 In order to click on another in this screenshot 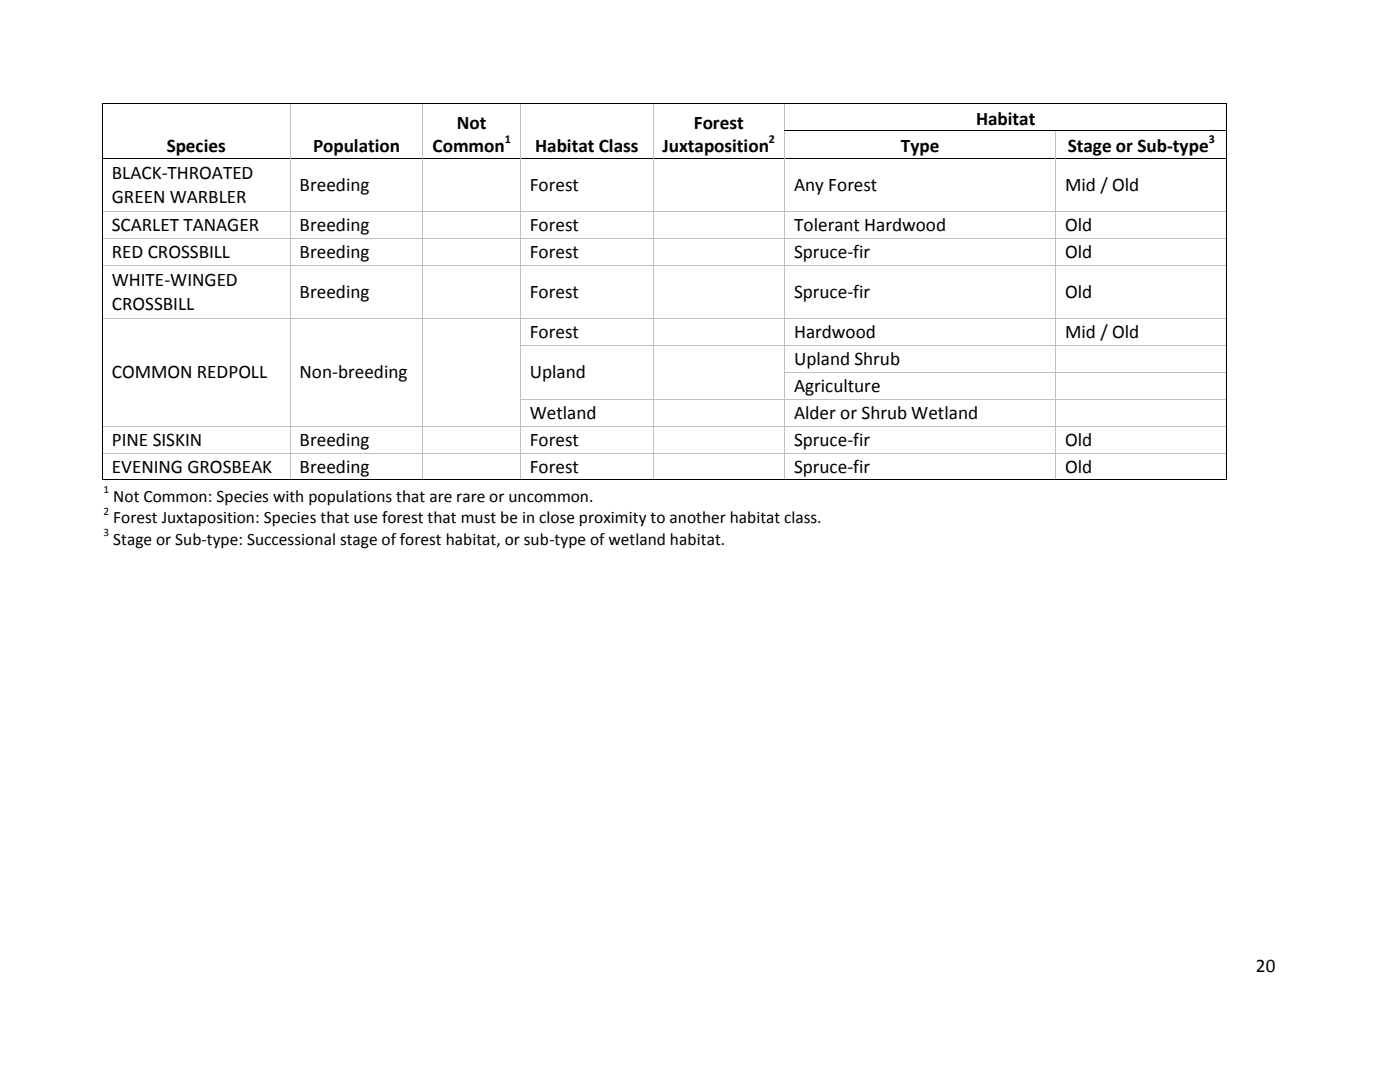, I will do `click(698, 517)`.
